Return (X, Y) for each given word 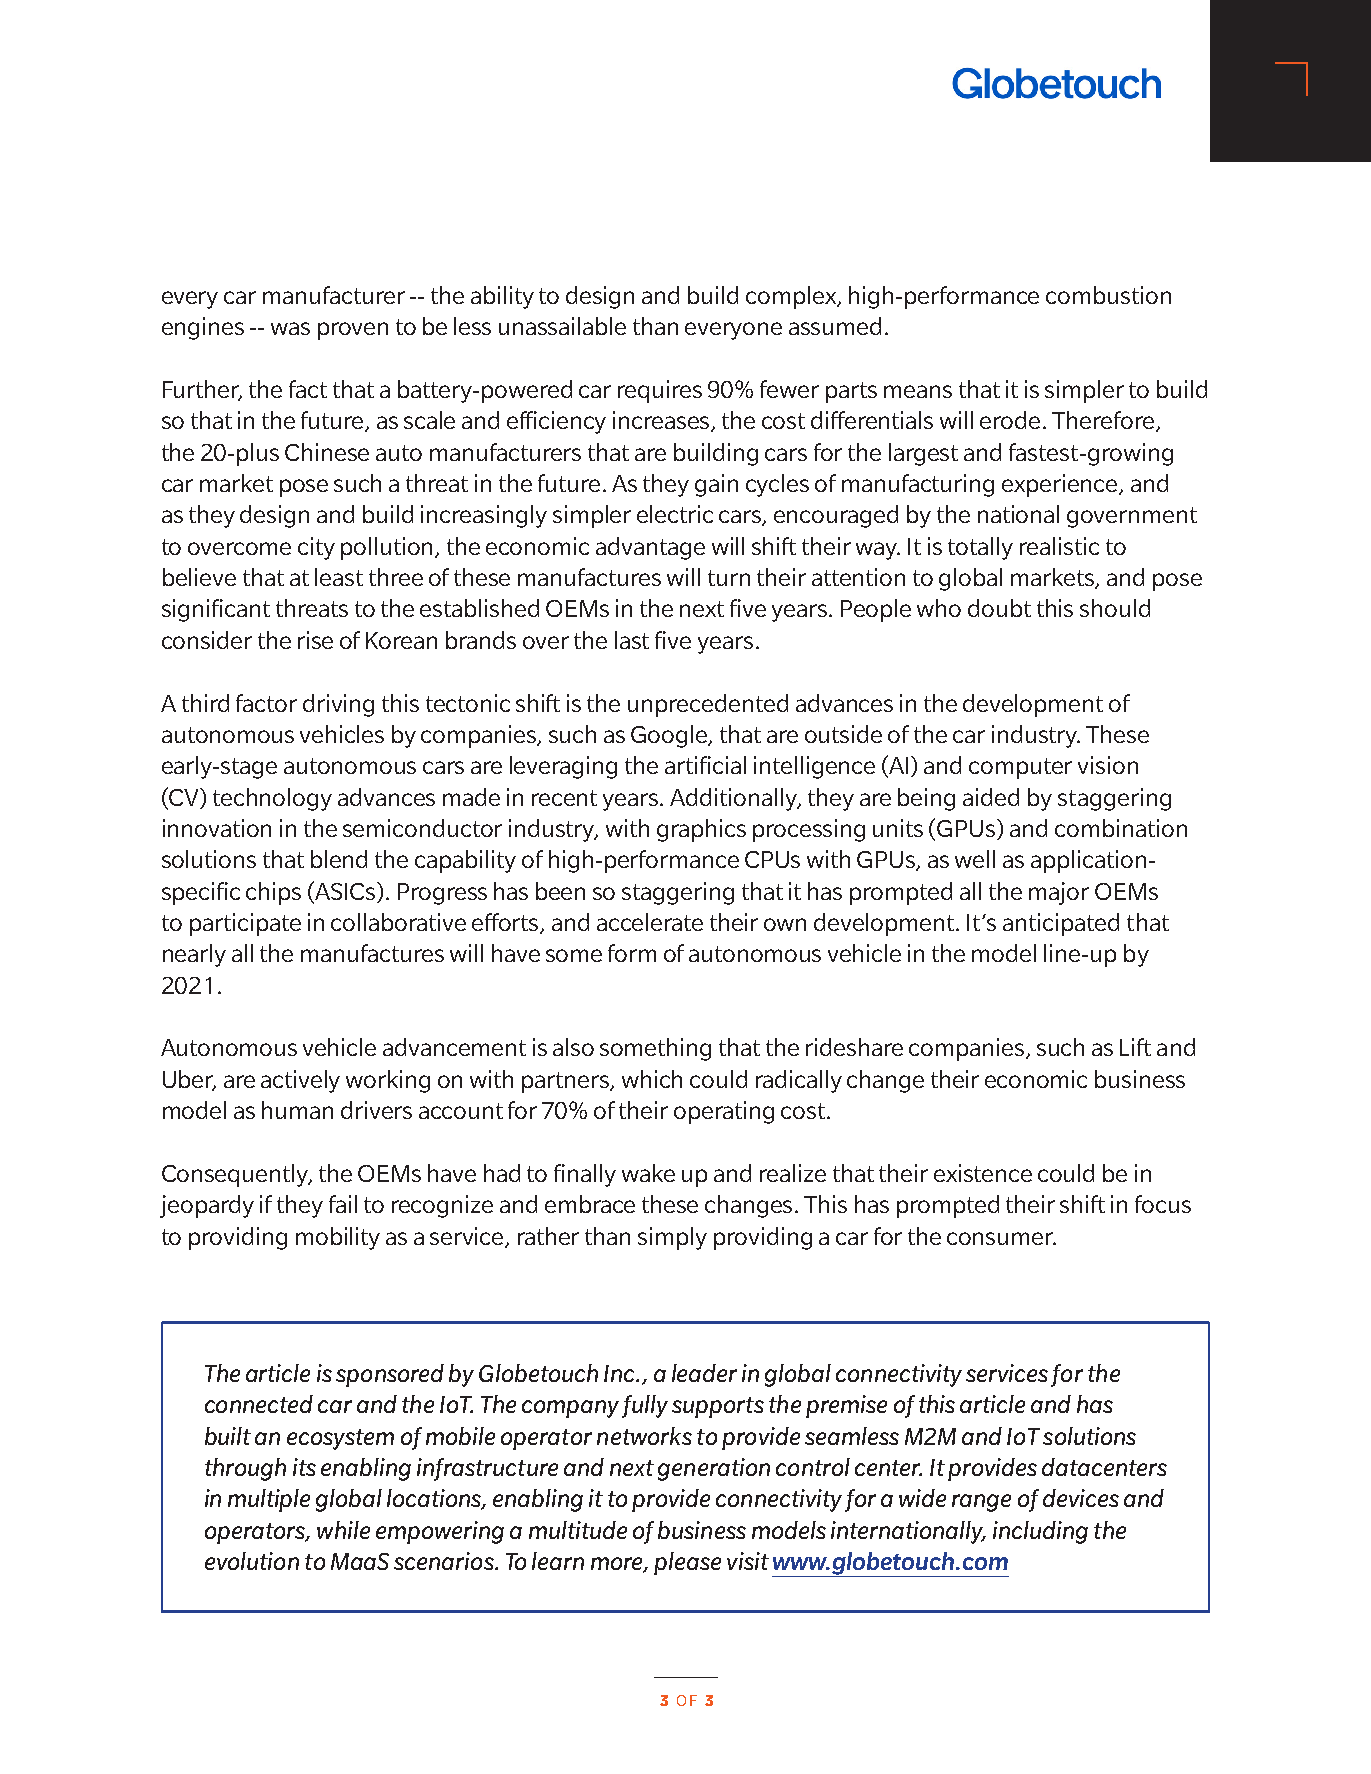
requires (660, 391)
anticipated (1061, 924)
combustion (1108, 295)
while (343, 1530)
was (290, 328)
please (687, 1563)
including (1040, 1532)
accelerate (650, 922)
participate (245, 924)
